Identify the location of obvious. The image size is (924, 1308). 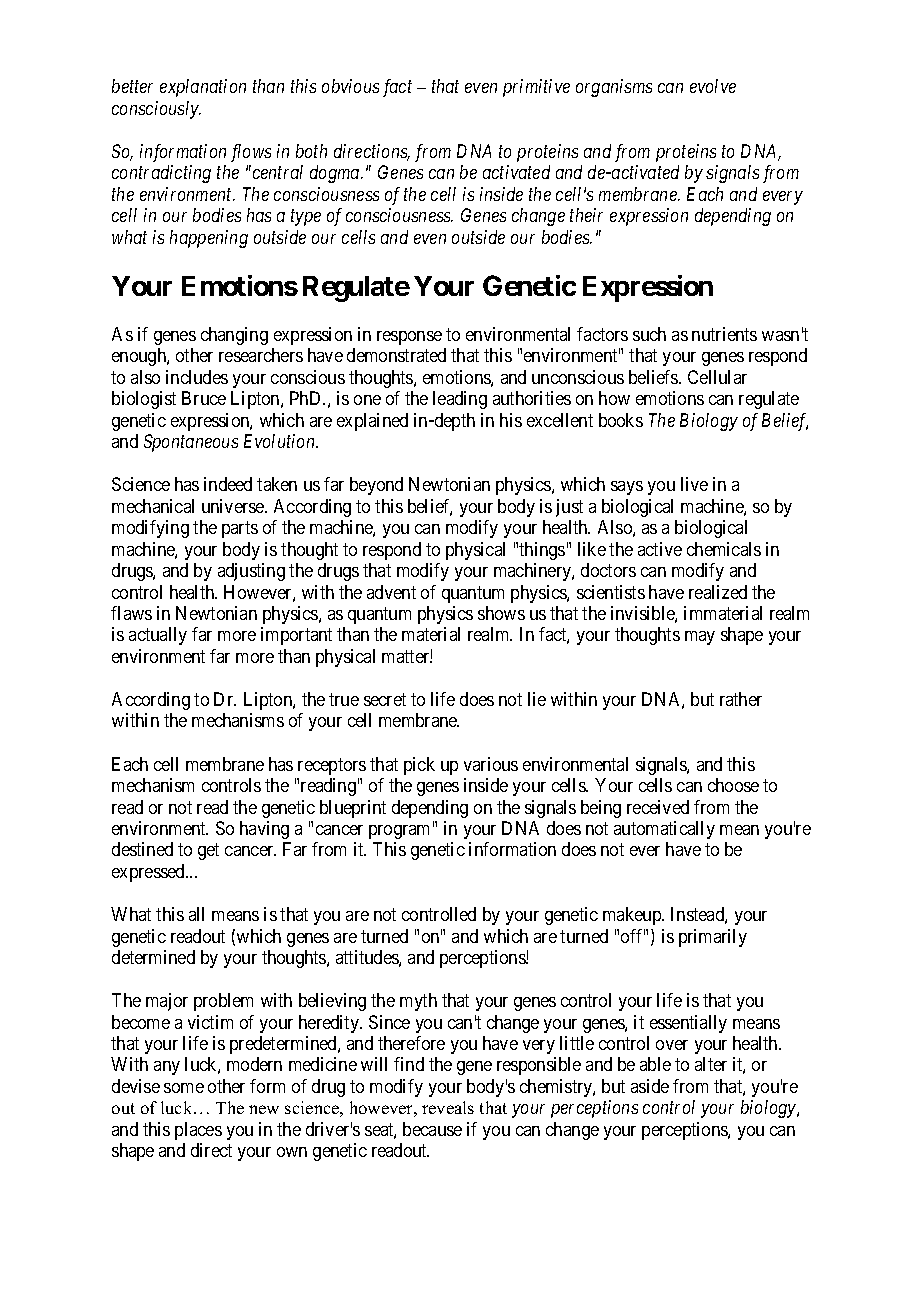
(350, 86).
